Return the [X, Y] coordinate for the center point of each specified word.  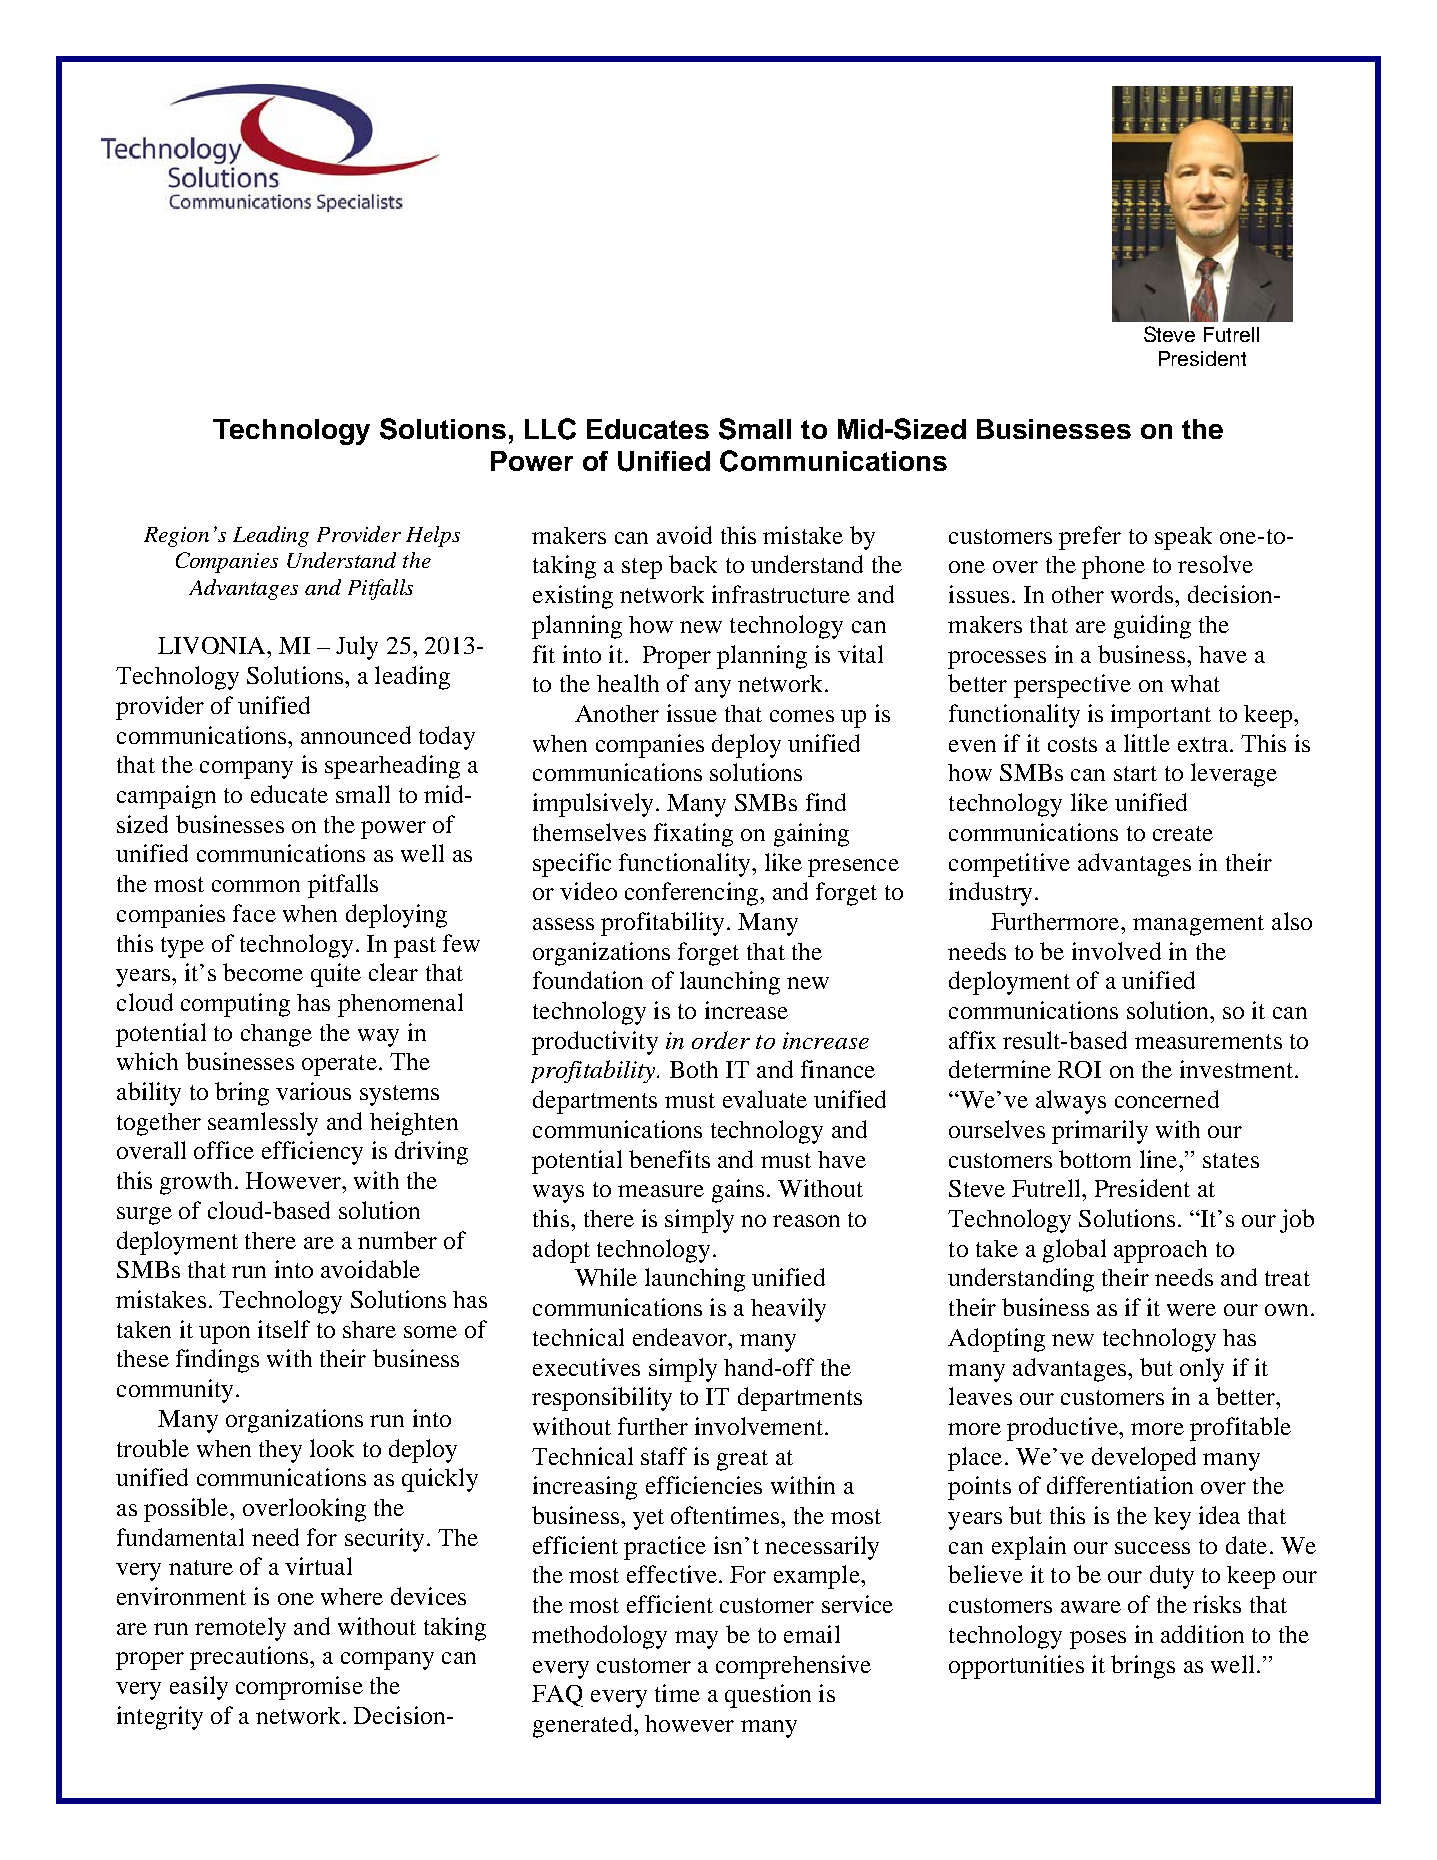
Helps [433, 536]
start [1135, 773]
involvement [760, 1426]
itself [284, 1329]
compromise [299, 1688]
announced [356, 735]
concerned [1167, 1099]
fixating [693, 835]
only [1202, 1370]
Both [694, 1069]
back [693, 564]
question [768, 1696]
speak [1183, 538]
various [313, 1091]
